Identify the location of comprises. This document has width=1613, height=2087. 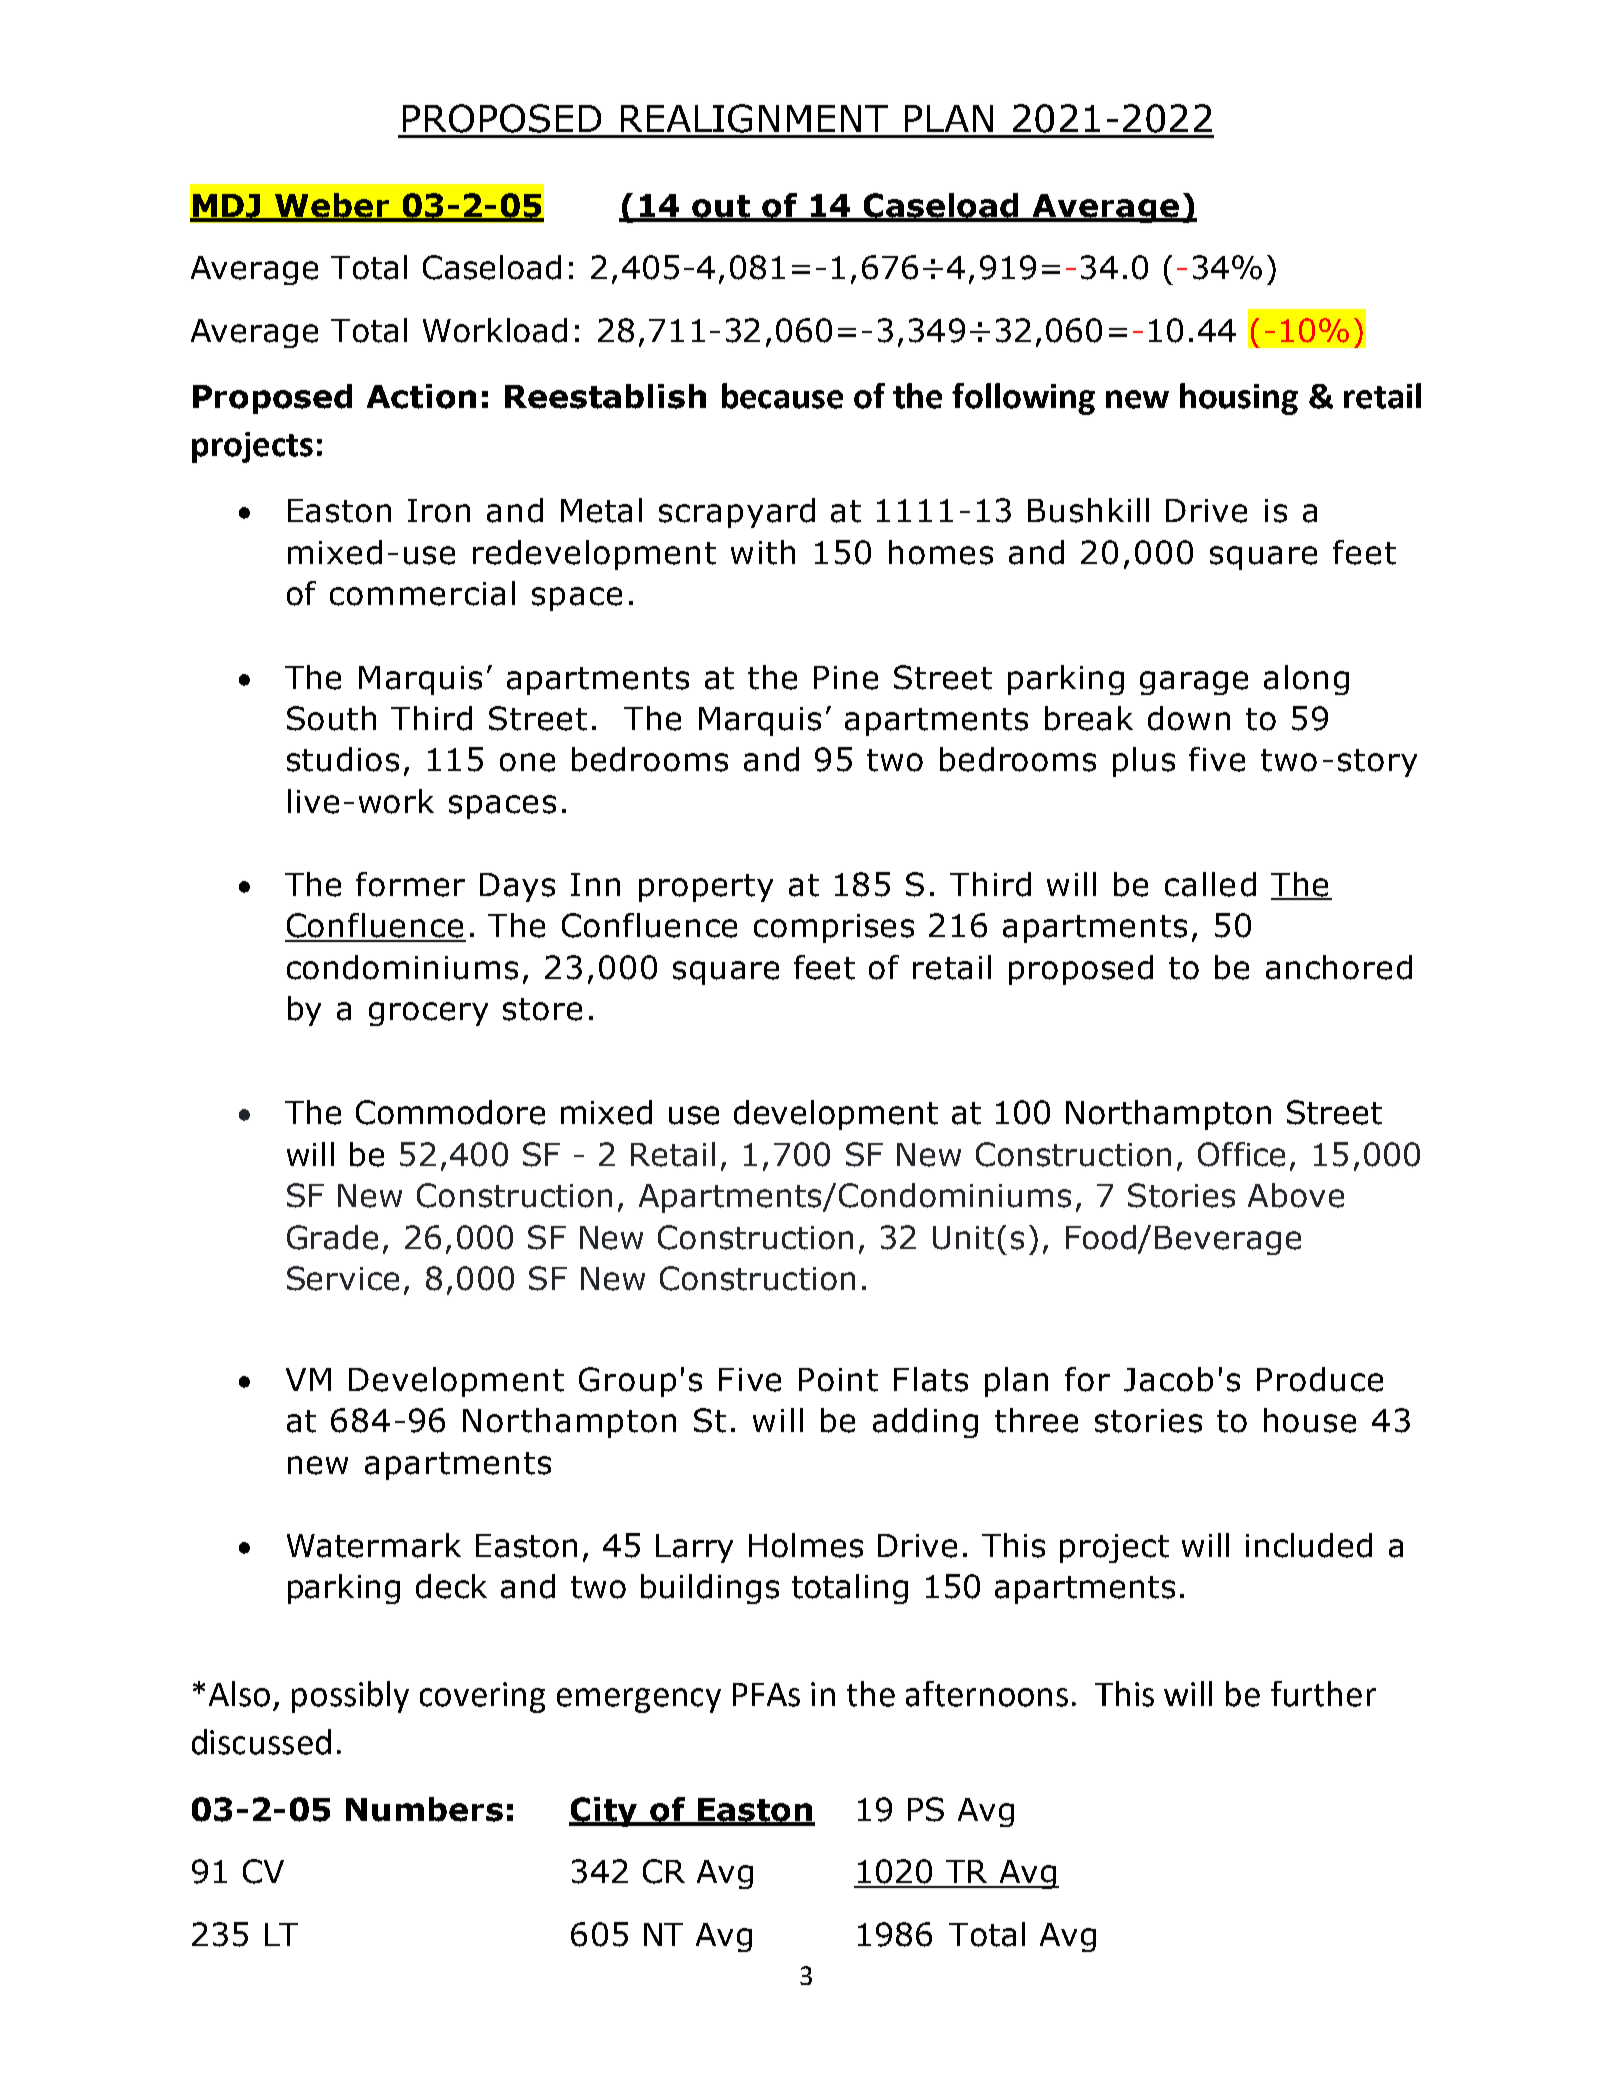
(834, 928).
